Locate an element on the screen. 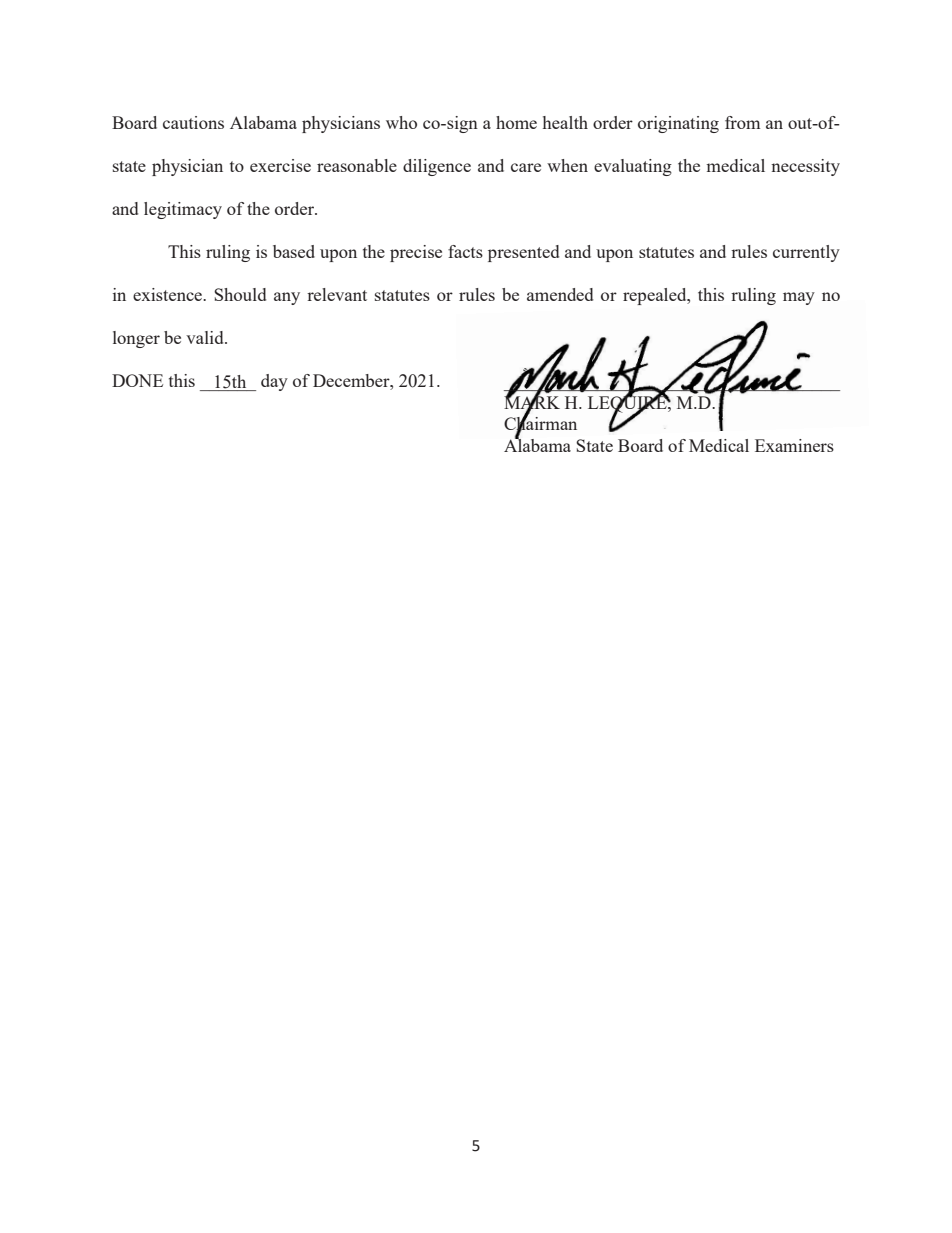 The height and width of the screenshot is (1233, 952). currently is located at coordinates (806, 253).
